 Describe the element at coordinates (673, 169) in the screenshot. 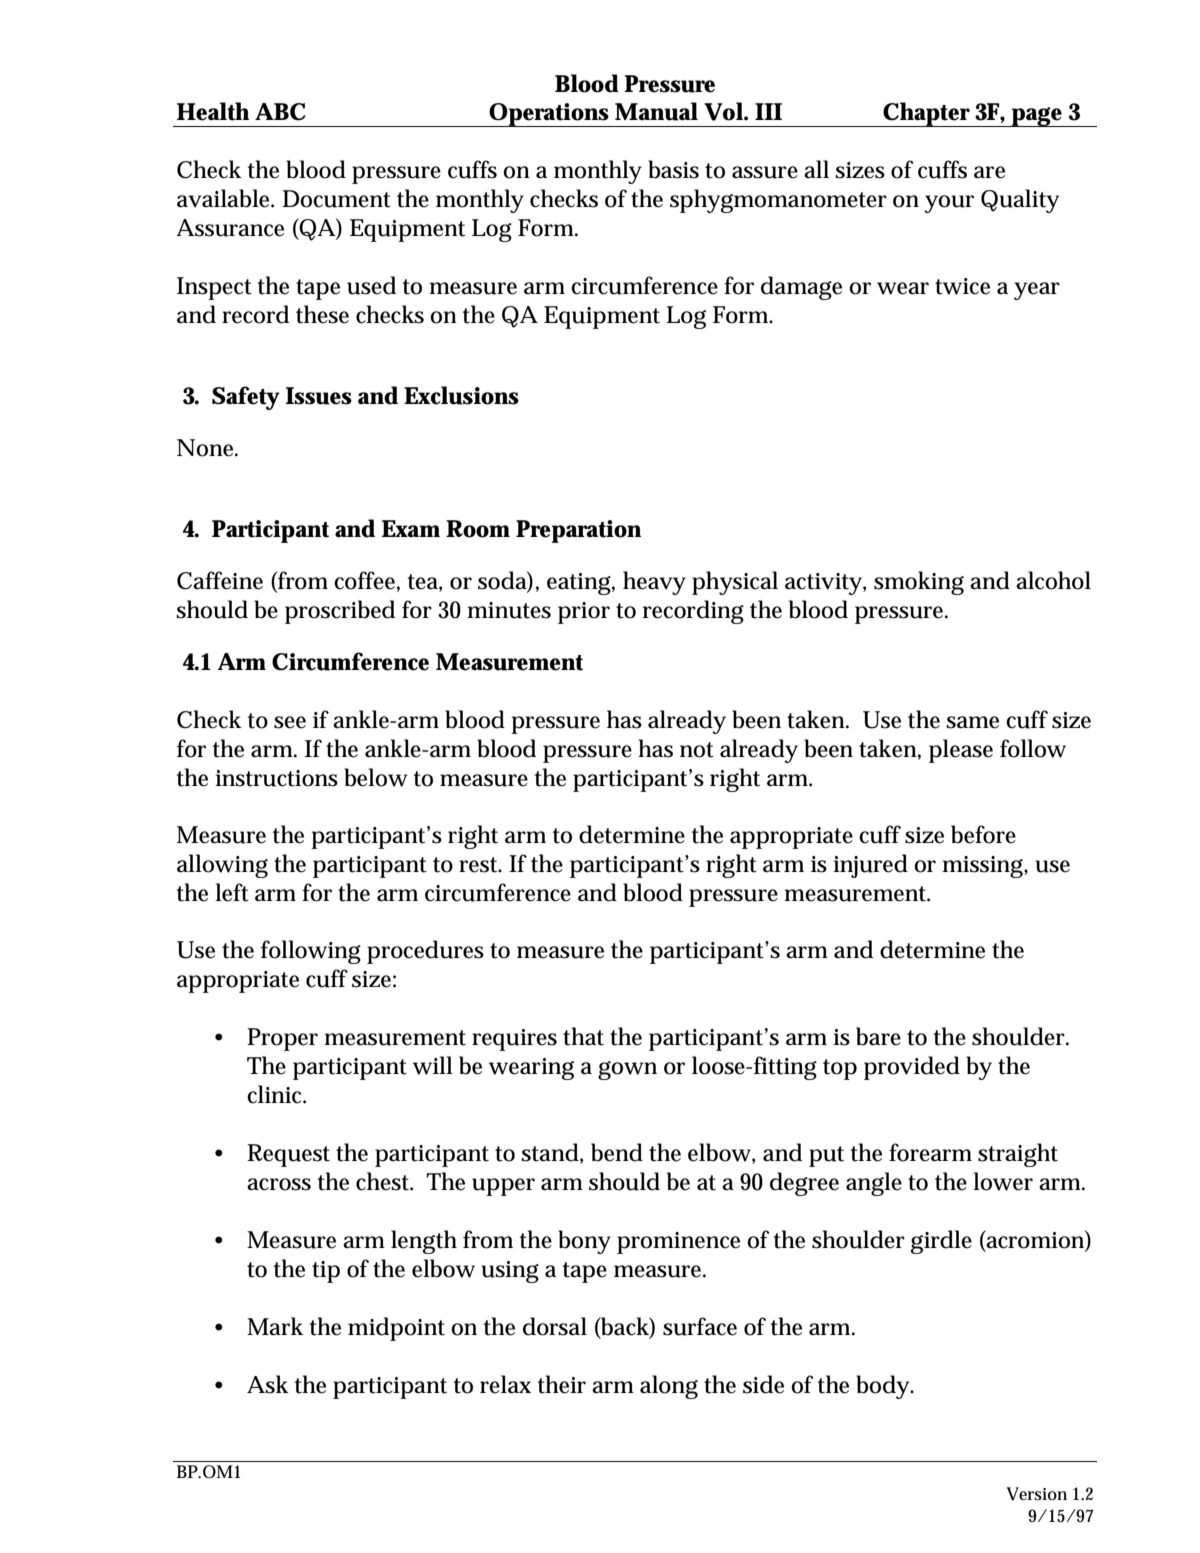

I see `basis` at that location.
